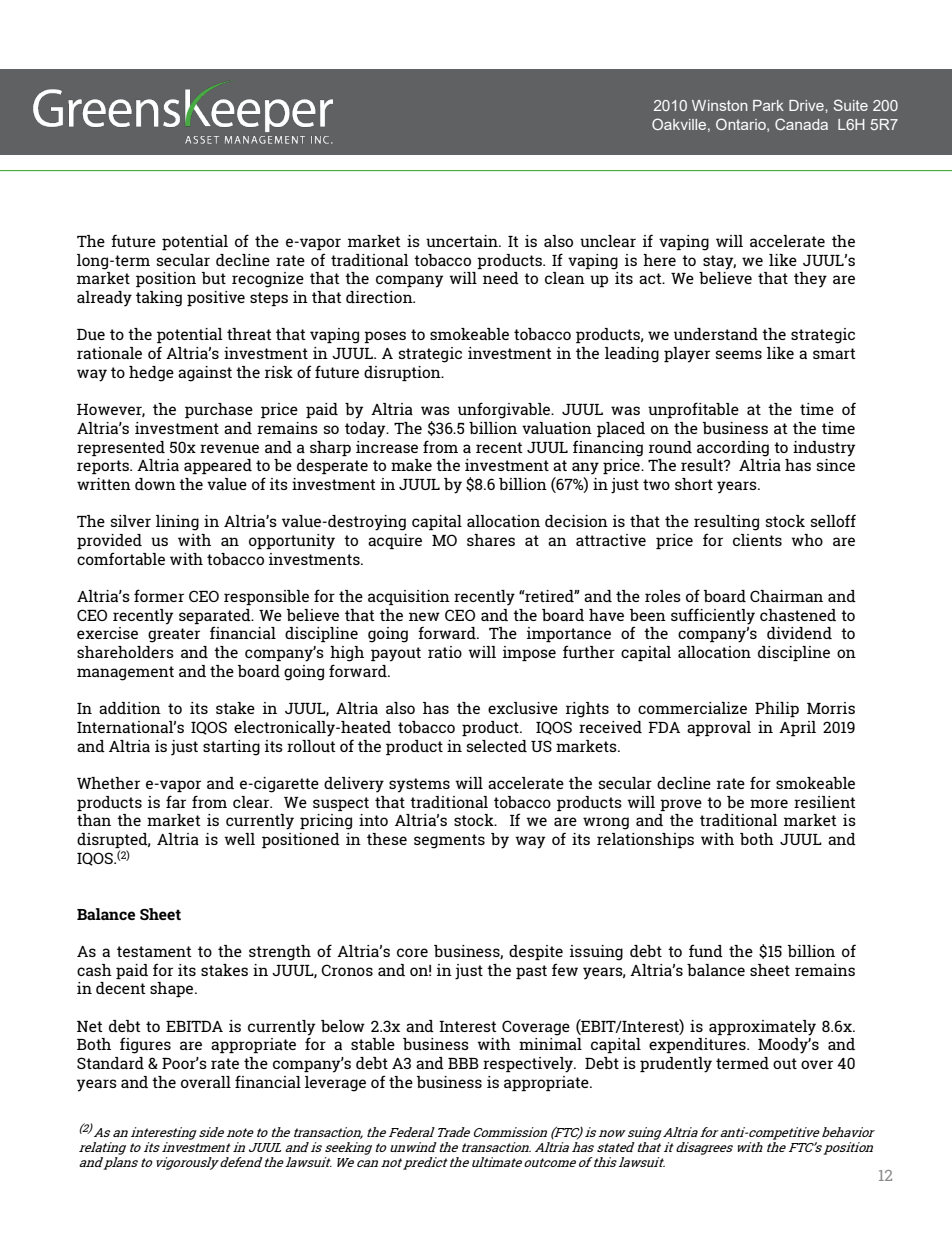  What do you see at coordinates (463, 1063) in the screenshot?
I see `BBB` at bounding box center [463, 1063].
